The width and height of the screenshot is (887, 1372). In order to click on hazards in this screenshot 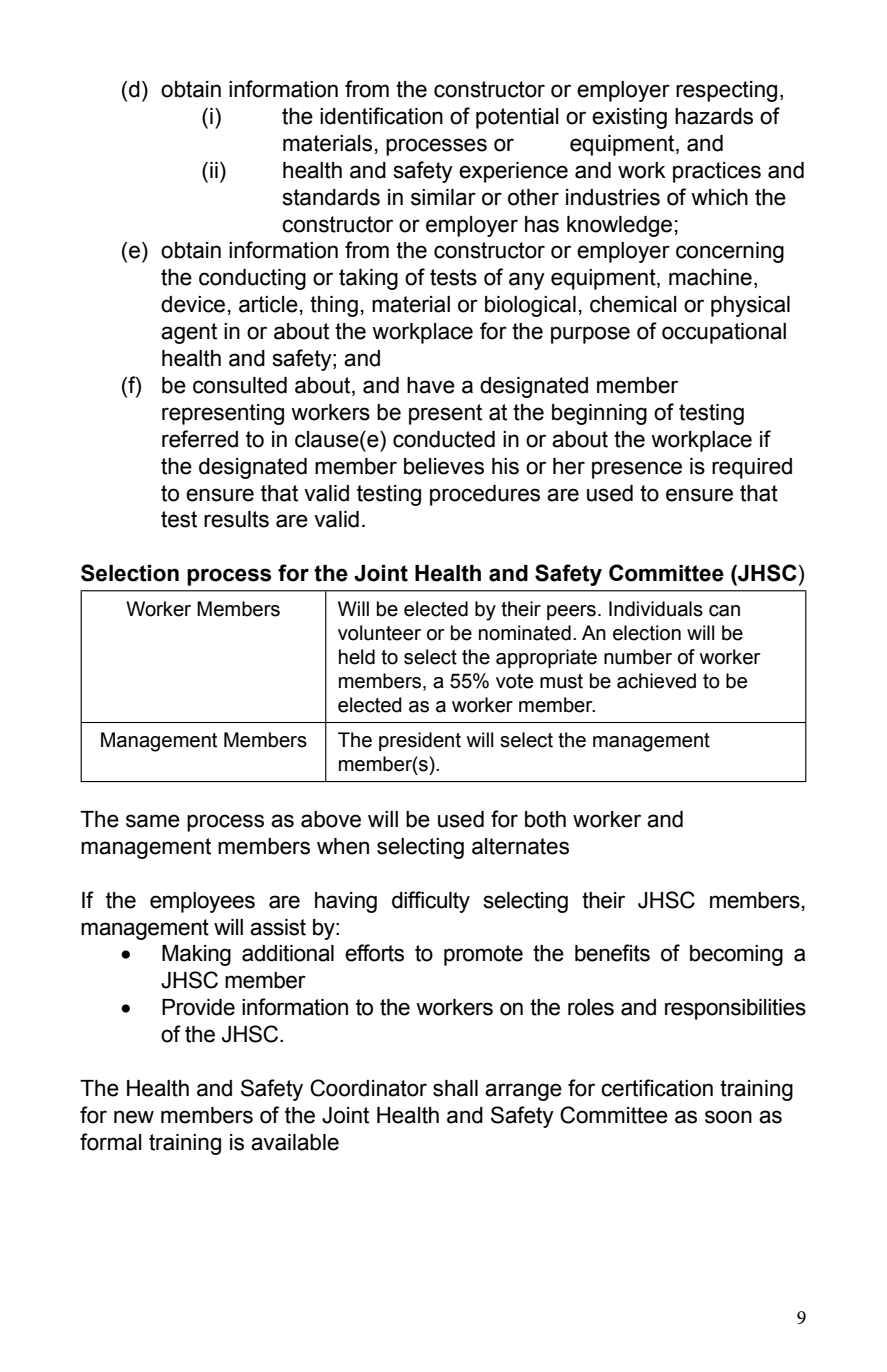, I will do `click(714, 116)`.
